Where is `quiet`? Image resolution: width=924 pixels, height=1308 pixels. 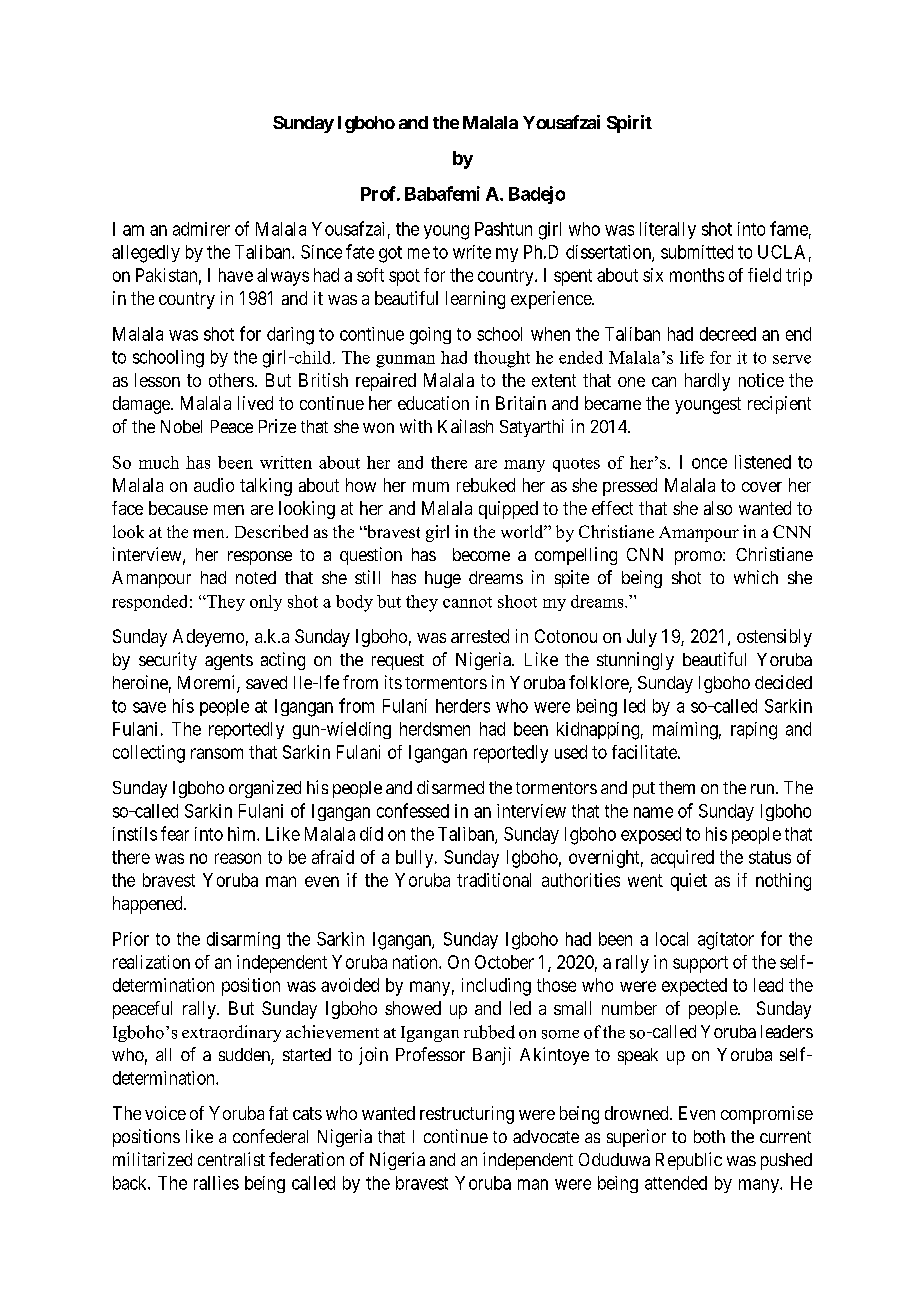
quiet is located at coordinates (689, 882).
